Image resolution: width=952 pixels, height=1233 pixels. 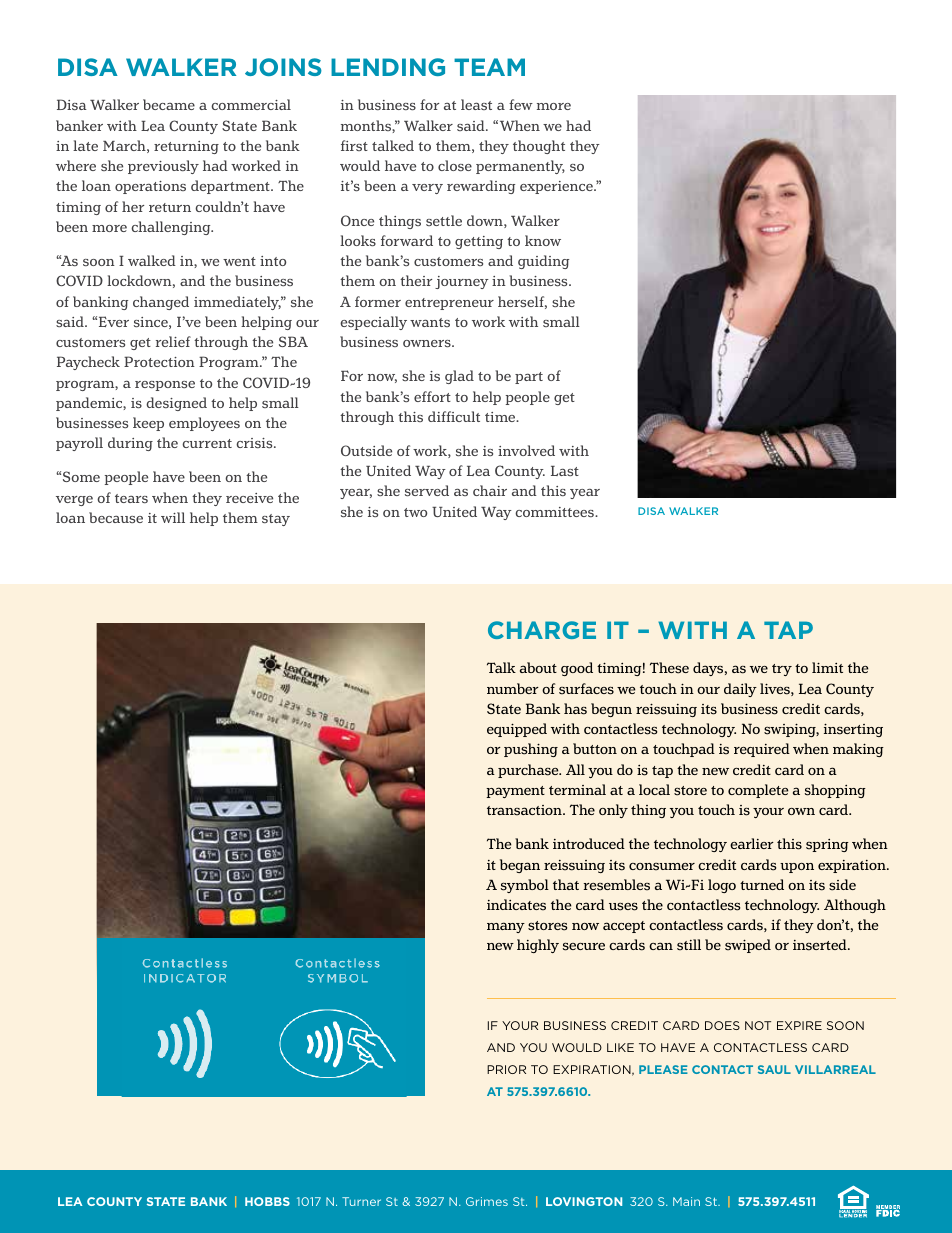 I want to click on many, so click(x=506, y=927).
